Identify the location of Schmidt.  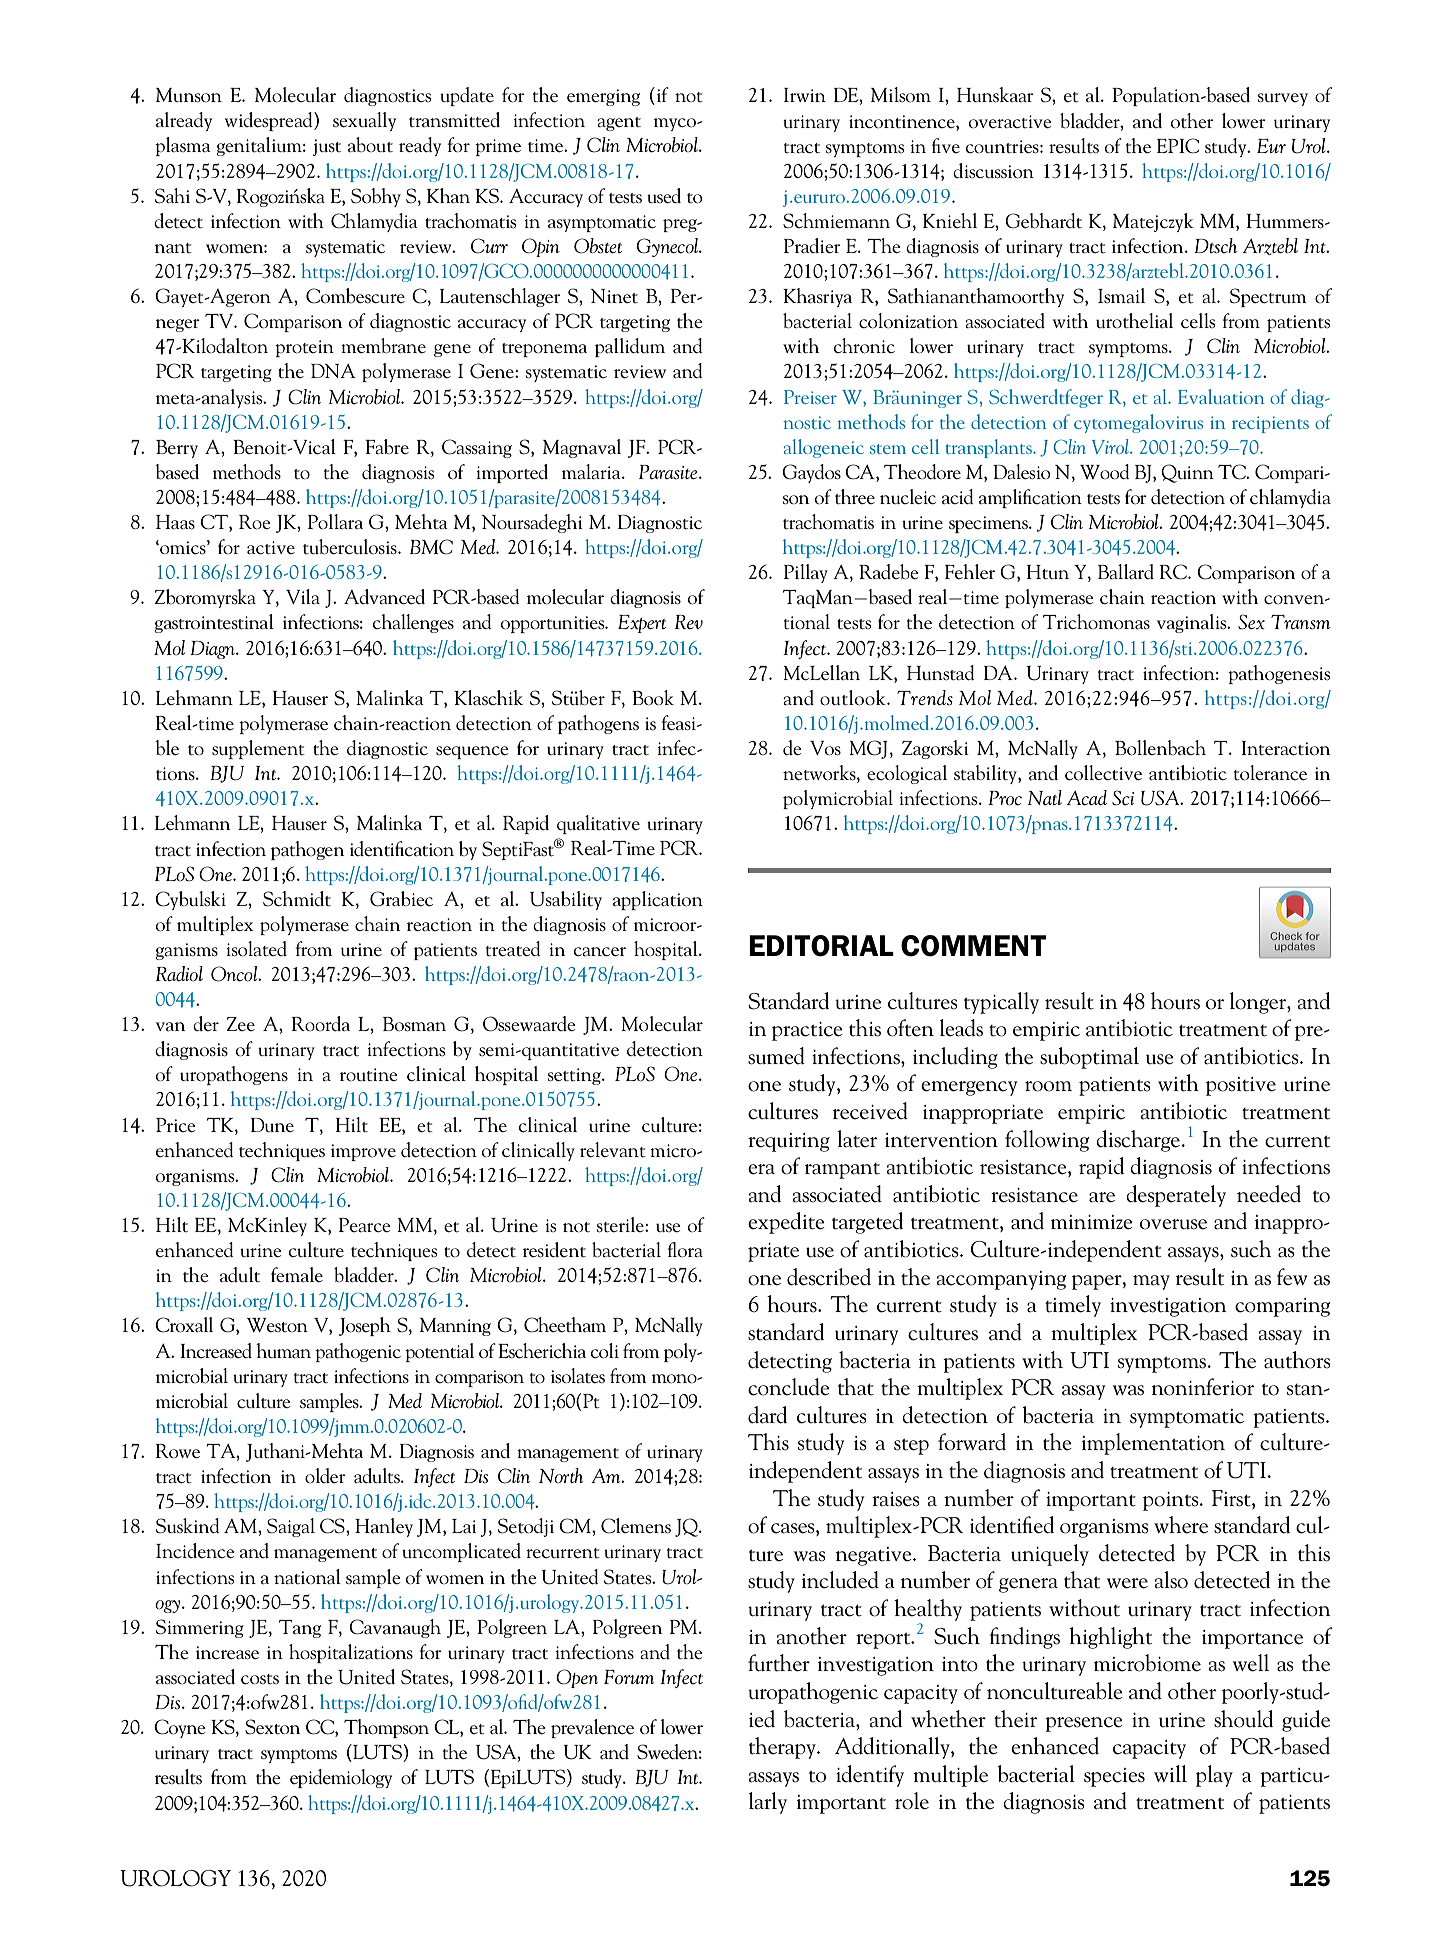
(297, 899).
